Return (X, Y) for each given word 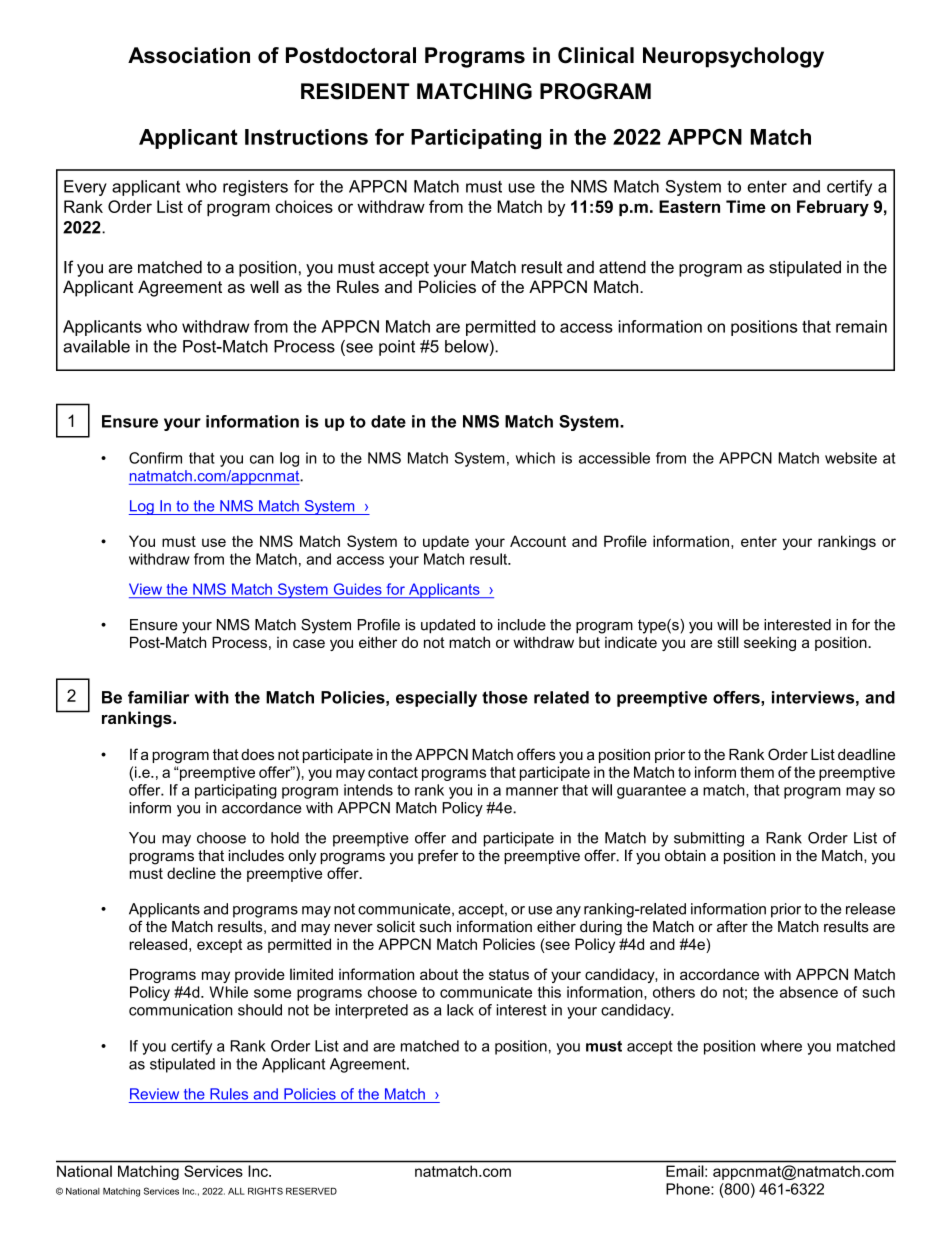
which (535, 458)
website (851, 458)
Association (189, 55)
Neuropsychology (733, 57)
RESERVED (311, 1191)
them (757, 772)
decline (191, 873)
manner (532, 791)
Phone (689, 1189)
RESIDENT (355, 91)
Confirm (155, 458)
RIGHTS (265, 1191)
